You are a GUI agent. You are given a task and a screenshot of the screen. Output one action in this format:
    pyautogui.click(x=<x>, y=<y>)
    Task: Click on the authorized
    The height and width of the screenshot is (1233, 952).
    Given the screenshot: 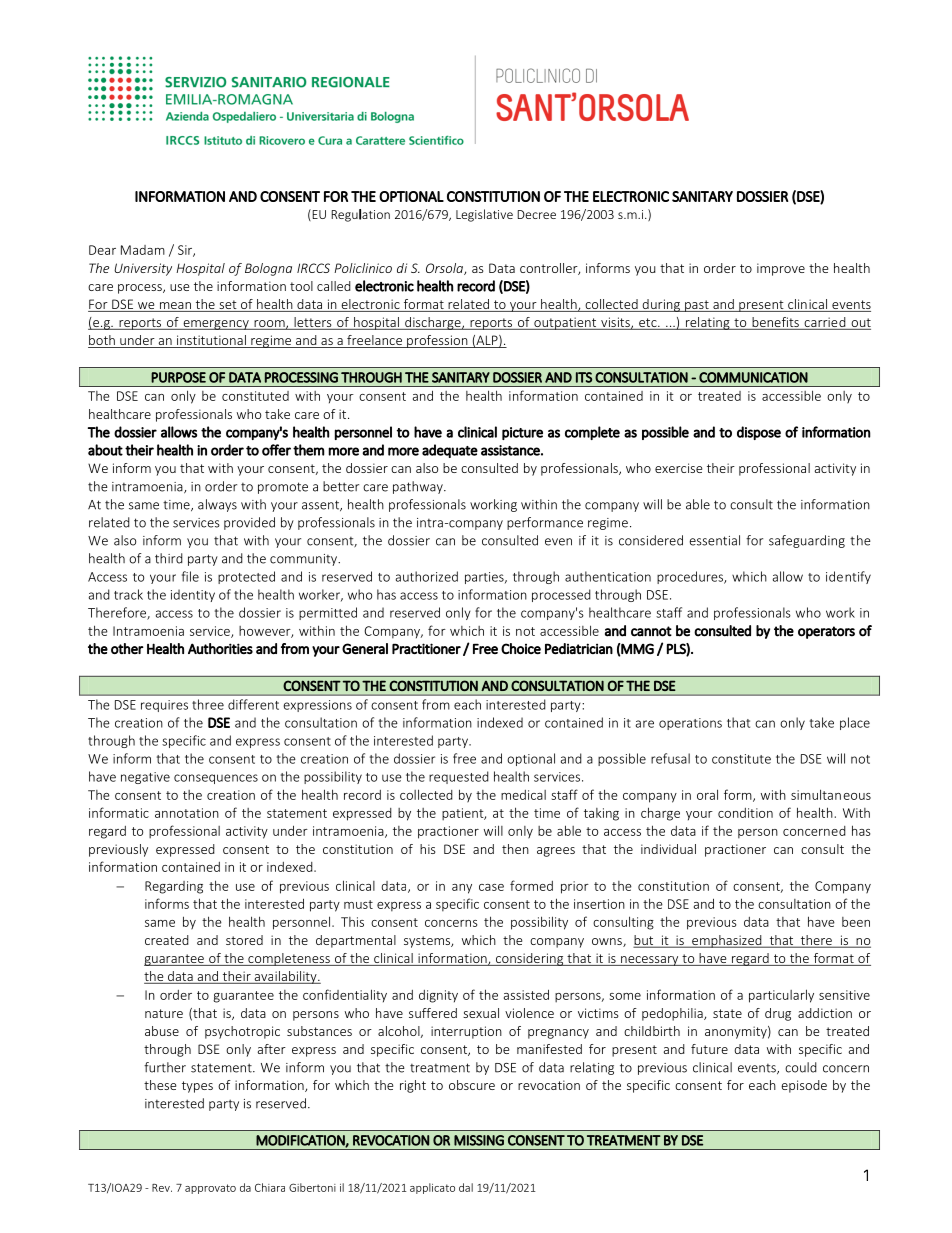 What is the action you would take?
    pyautogui.click(x=427, y=576)
